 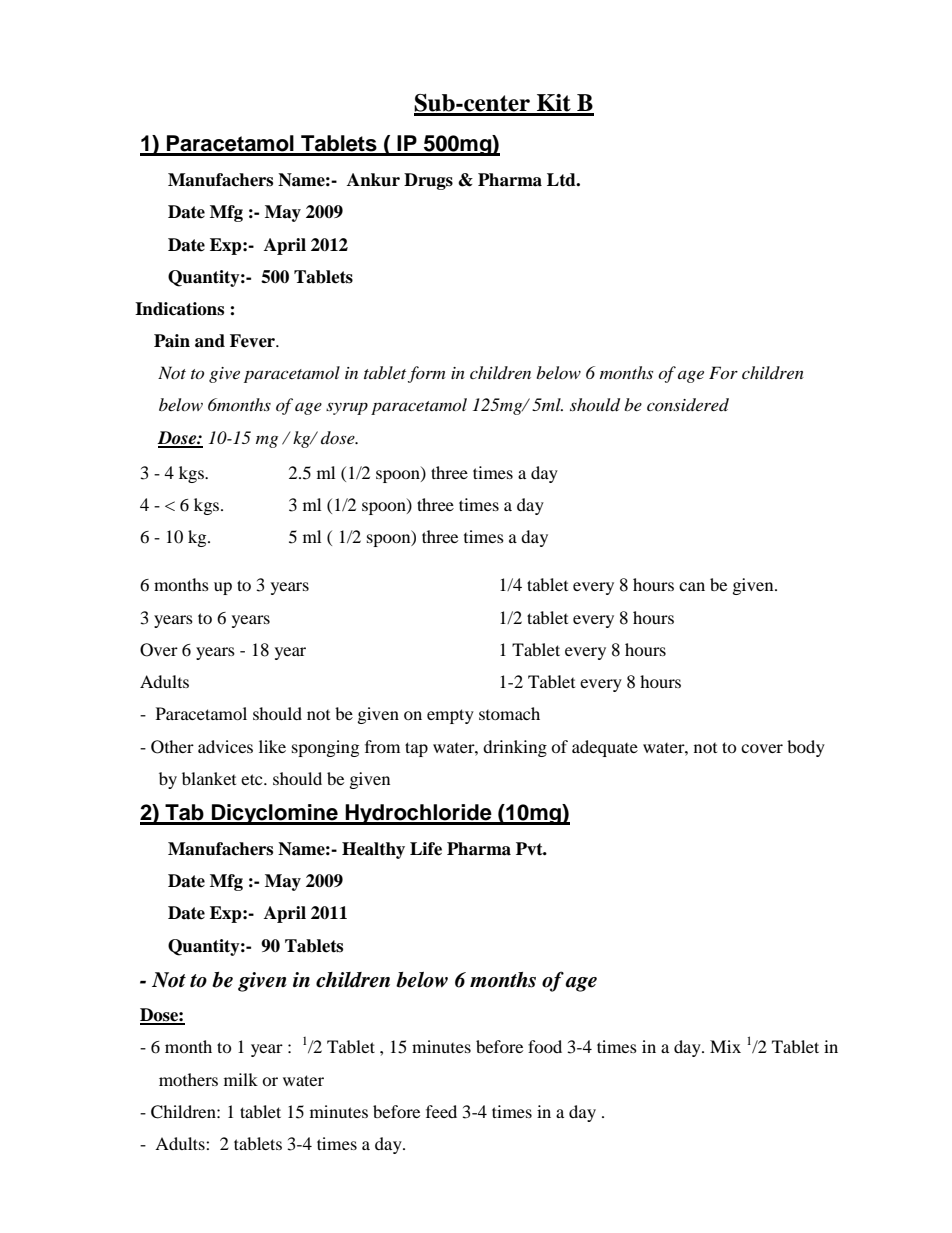 What do you see at coordinates (241, 1079) in the screenshot?
I see `milk` at bounding box center [241, 1079].
